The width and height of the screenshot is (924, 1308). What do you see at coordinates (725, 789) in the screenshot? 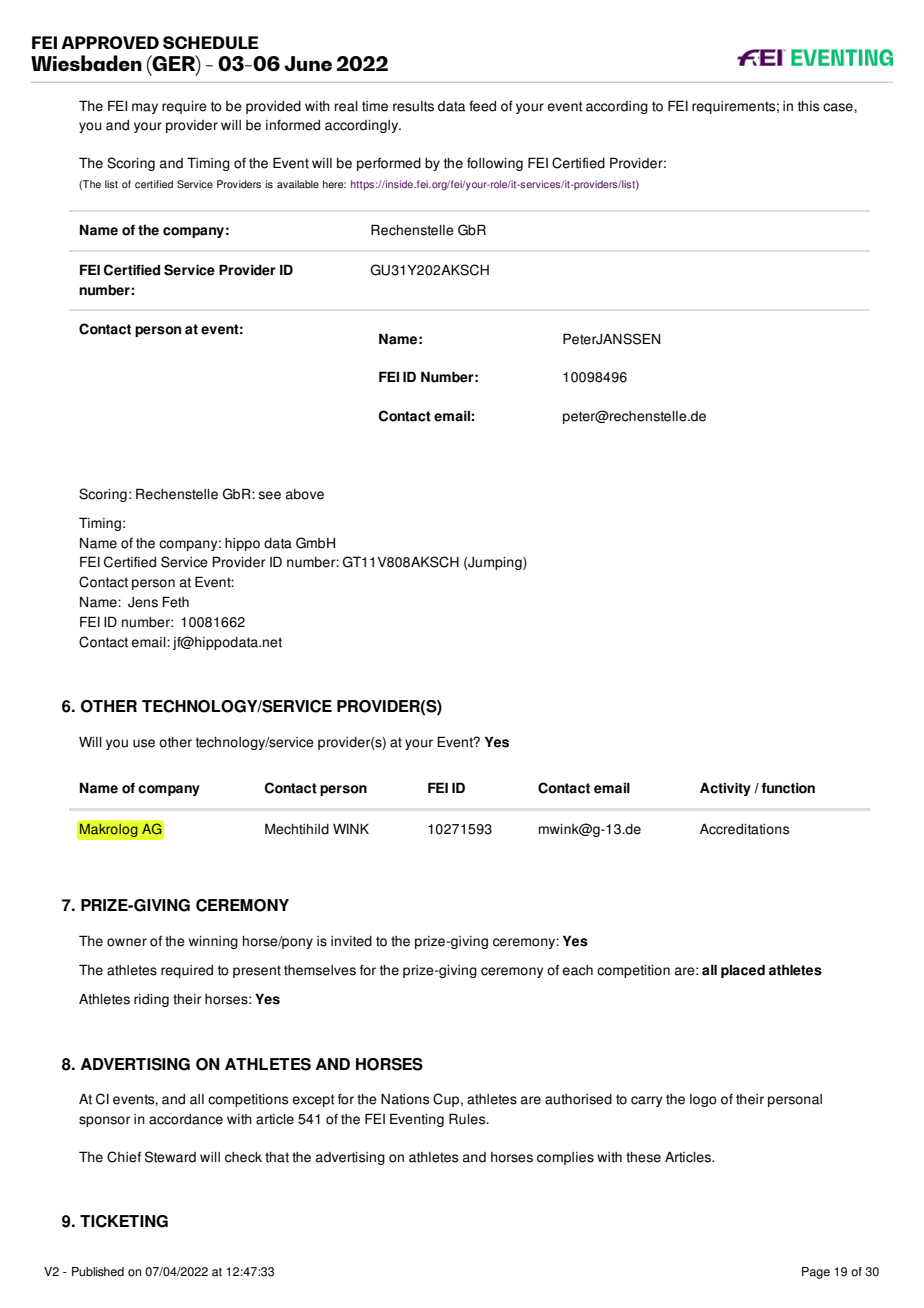
I see `Activity` at bounding box center [725, 789].
